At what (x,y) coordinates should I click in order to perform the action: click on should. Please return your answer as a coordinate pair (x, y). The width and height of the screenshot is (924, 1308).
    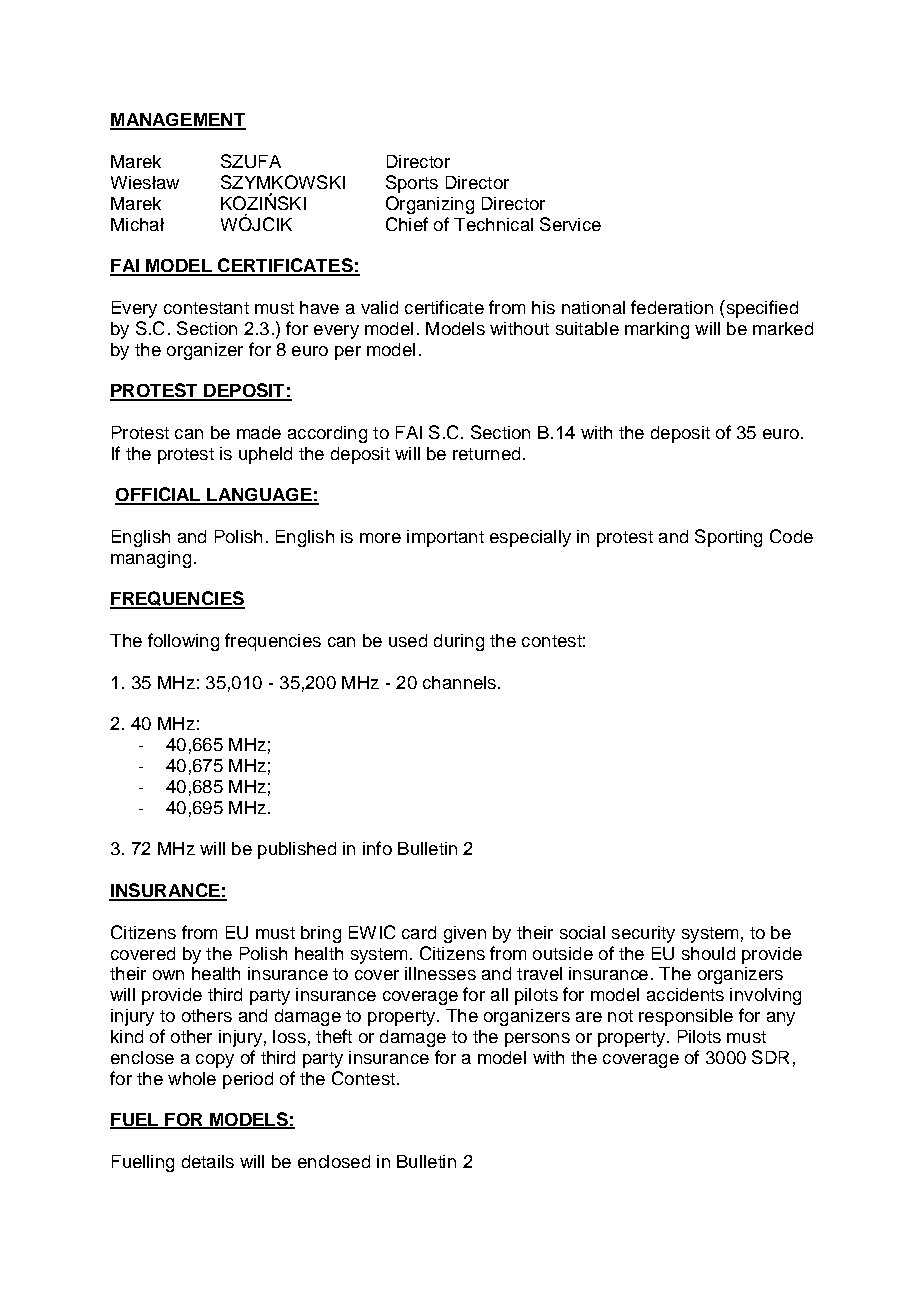
    Looking at the image, I should click on (708, 953).
